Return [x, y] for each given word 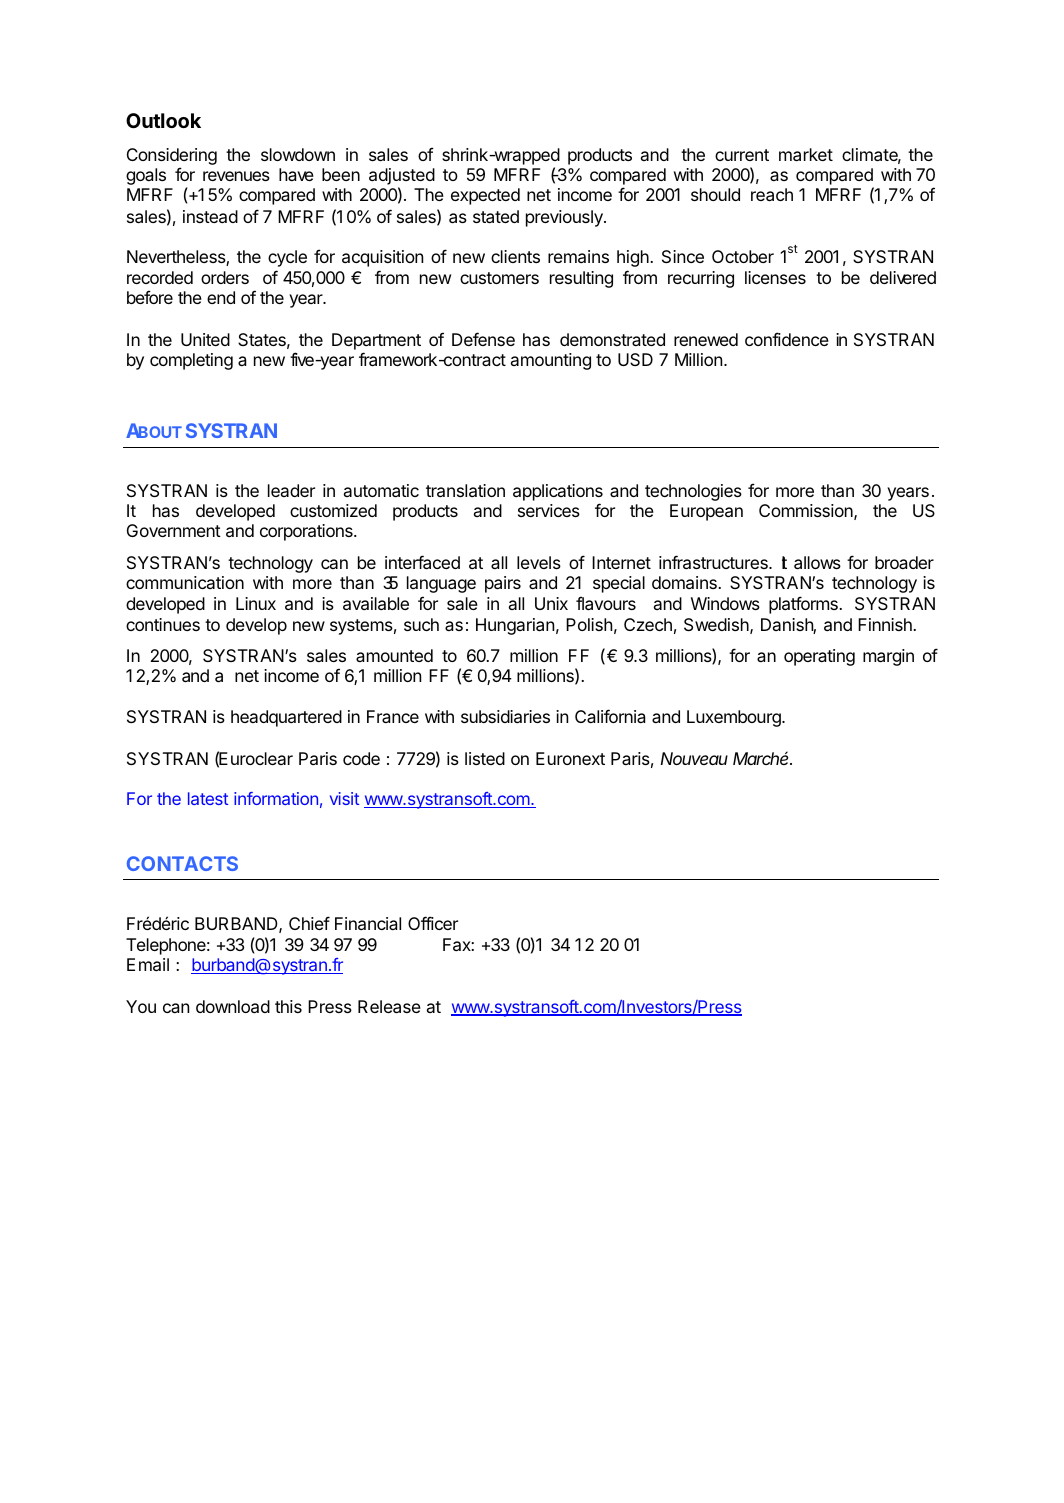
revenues [236, 176]
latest [208, 798]
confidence [787, 339]
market [806, 154]
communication [185, 582]
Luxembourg [735, 718]
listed [485, 758]
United [205, 339]
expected [485, 196]
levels [539, 562]
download [233, 1006]
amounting [551, 361]
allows [817, 562]
